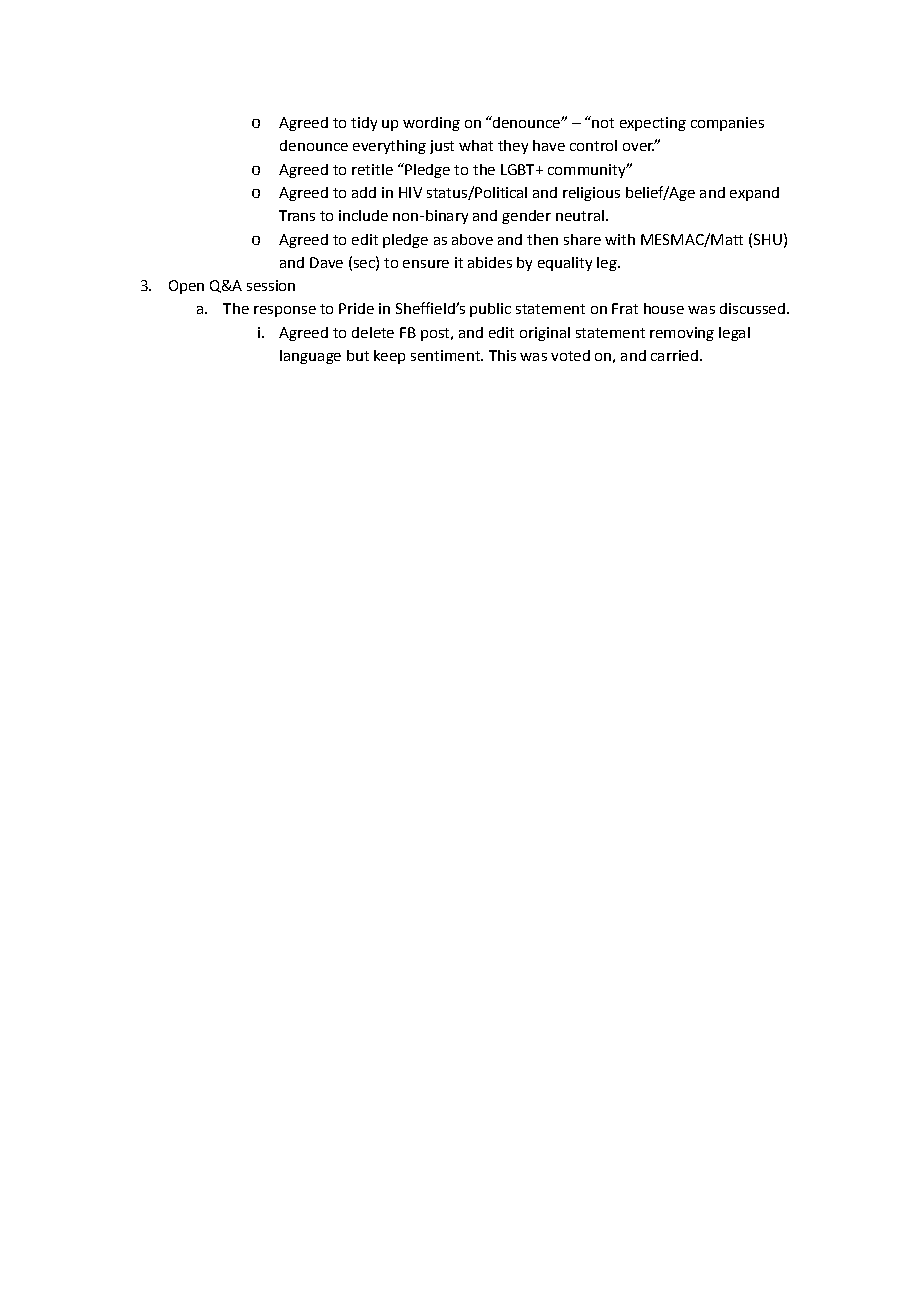 This screenshot has width=924, height=1310. What do you see at coordinates (364, 124) in the screenshot?
I see `tidy` at bounding box center [364, 124].
